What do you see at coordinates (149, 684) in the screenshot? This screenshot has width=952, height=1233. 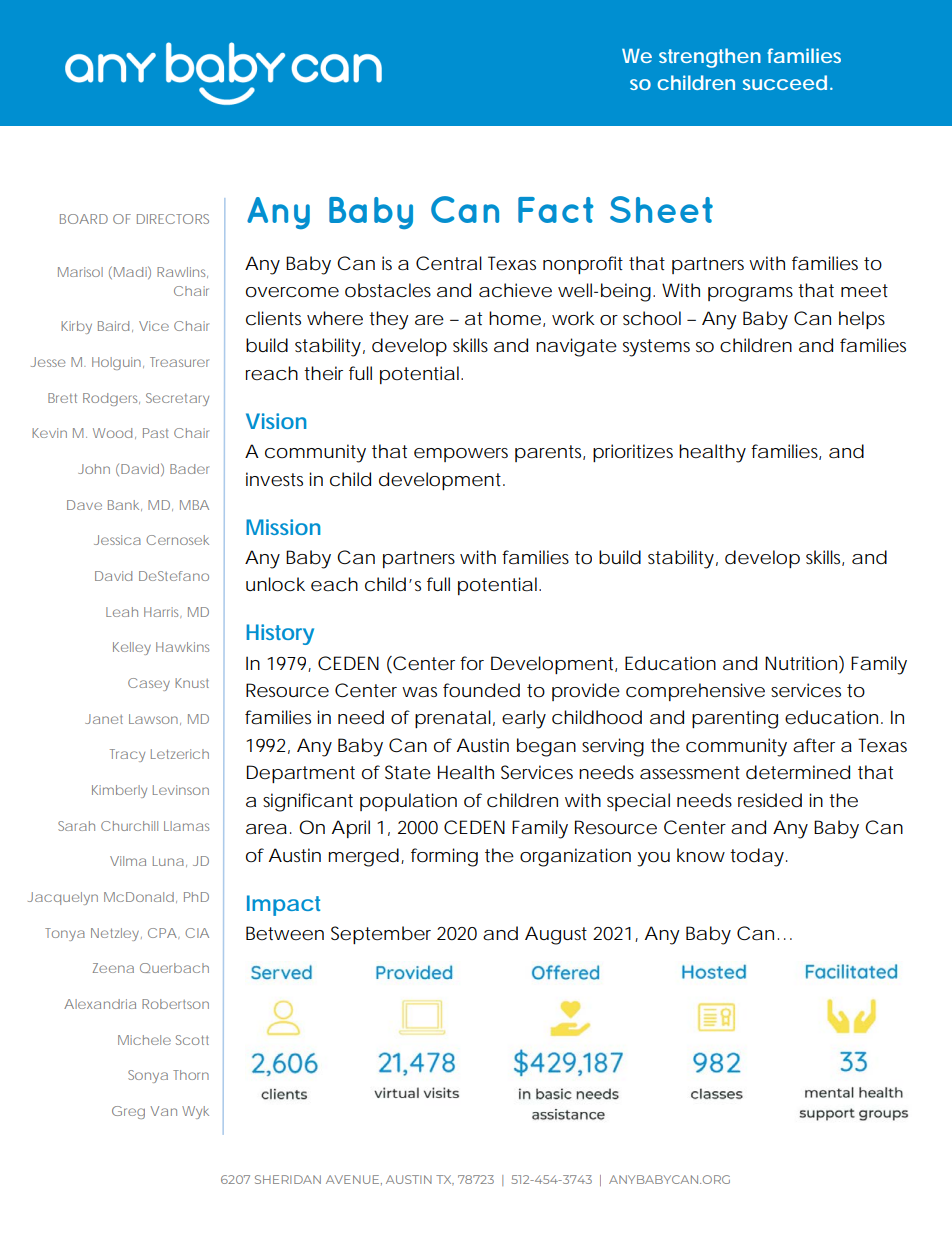 I see `Casey` at bounding box center [149, 684].
